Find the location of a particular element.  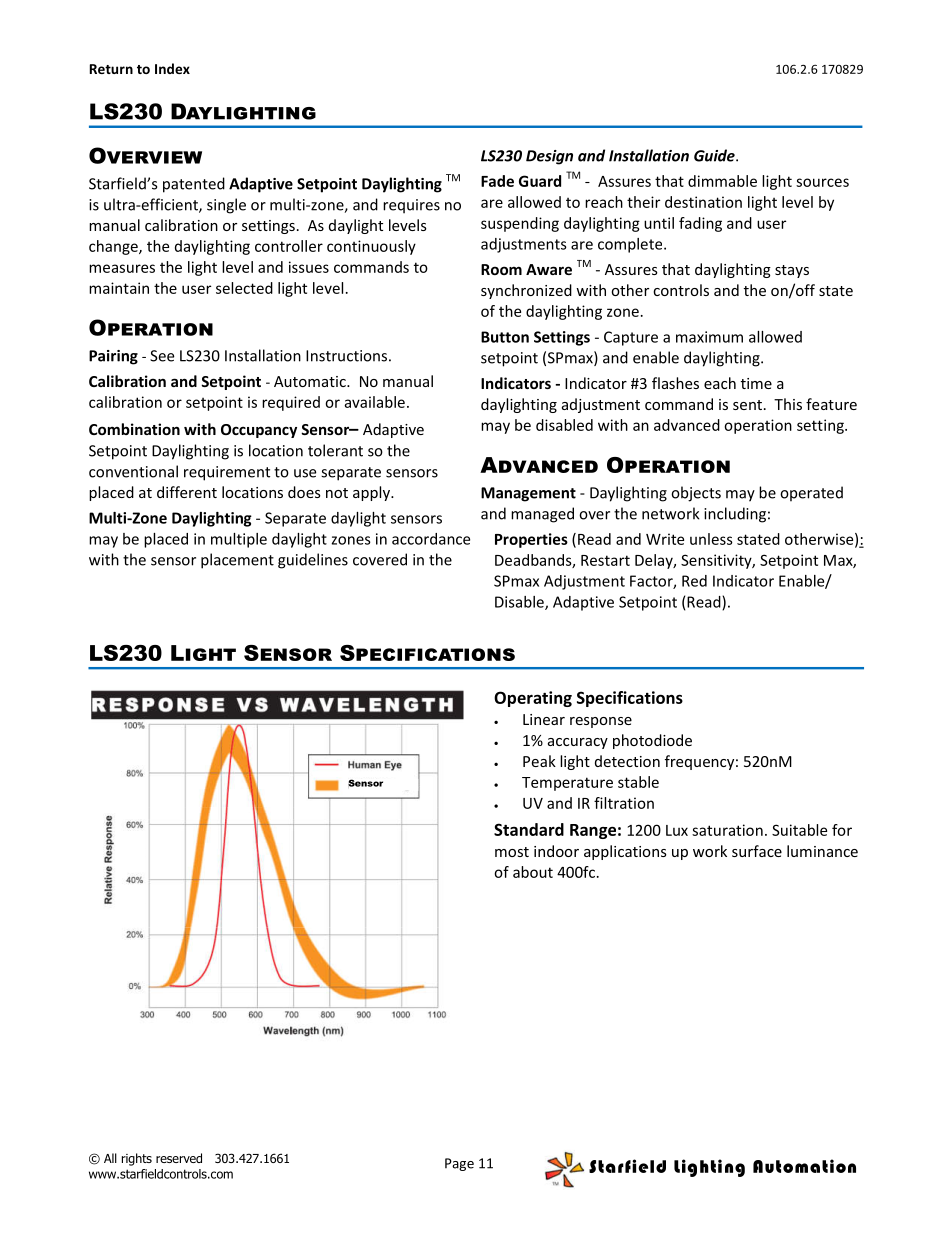

requirement is located at coordinates (227, 473).
